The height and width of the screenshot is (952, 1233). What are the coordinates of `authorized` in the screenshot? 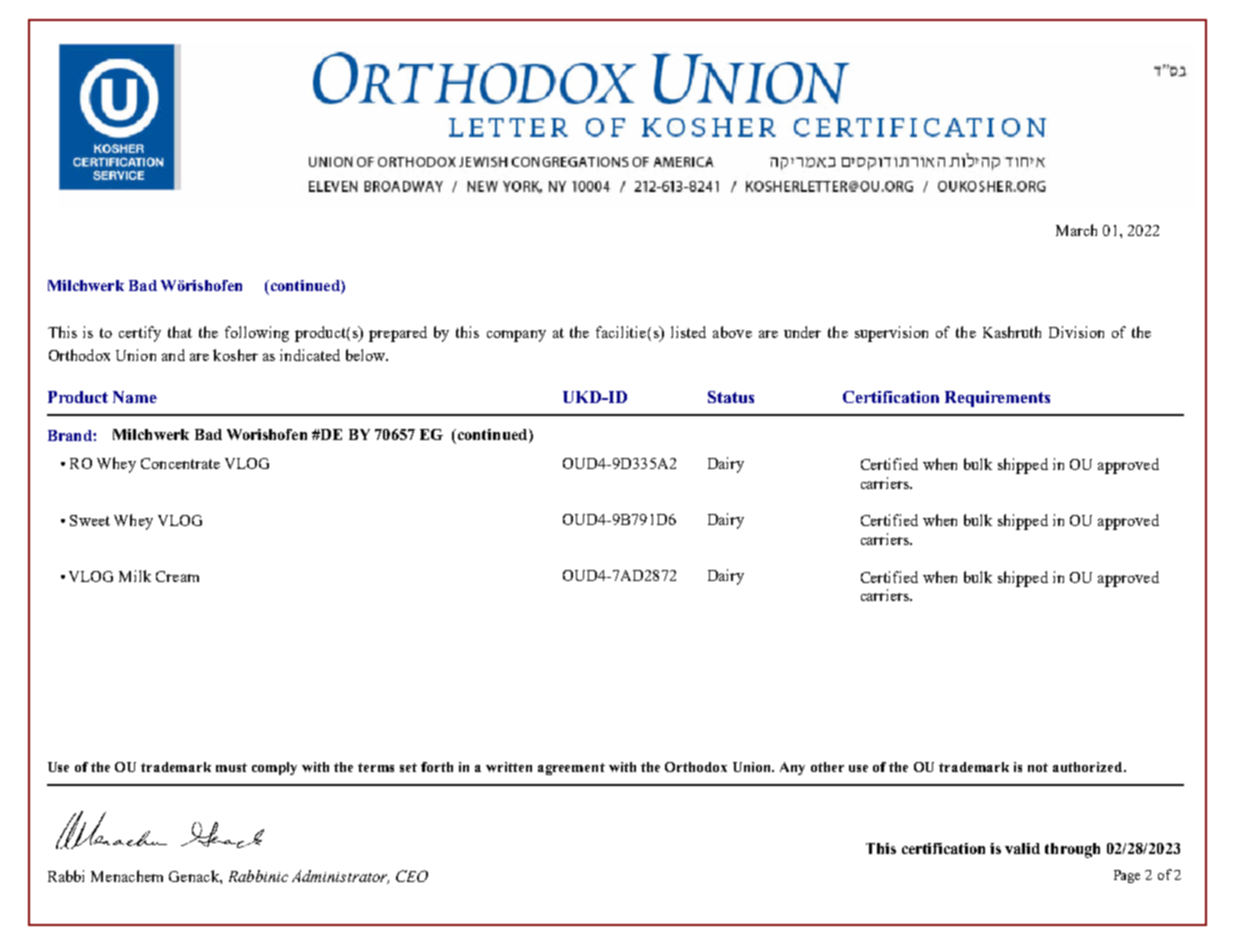 It's located at (1089, 767).
